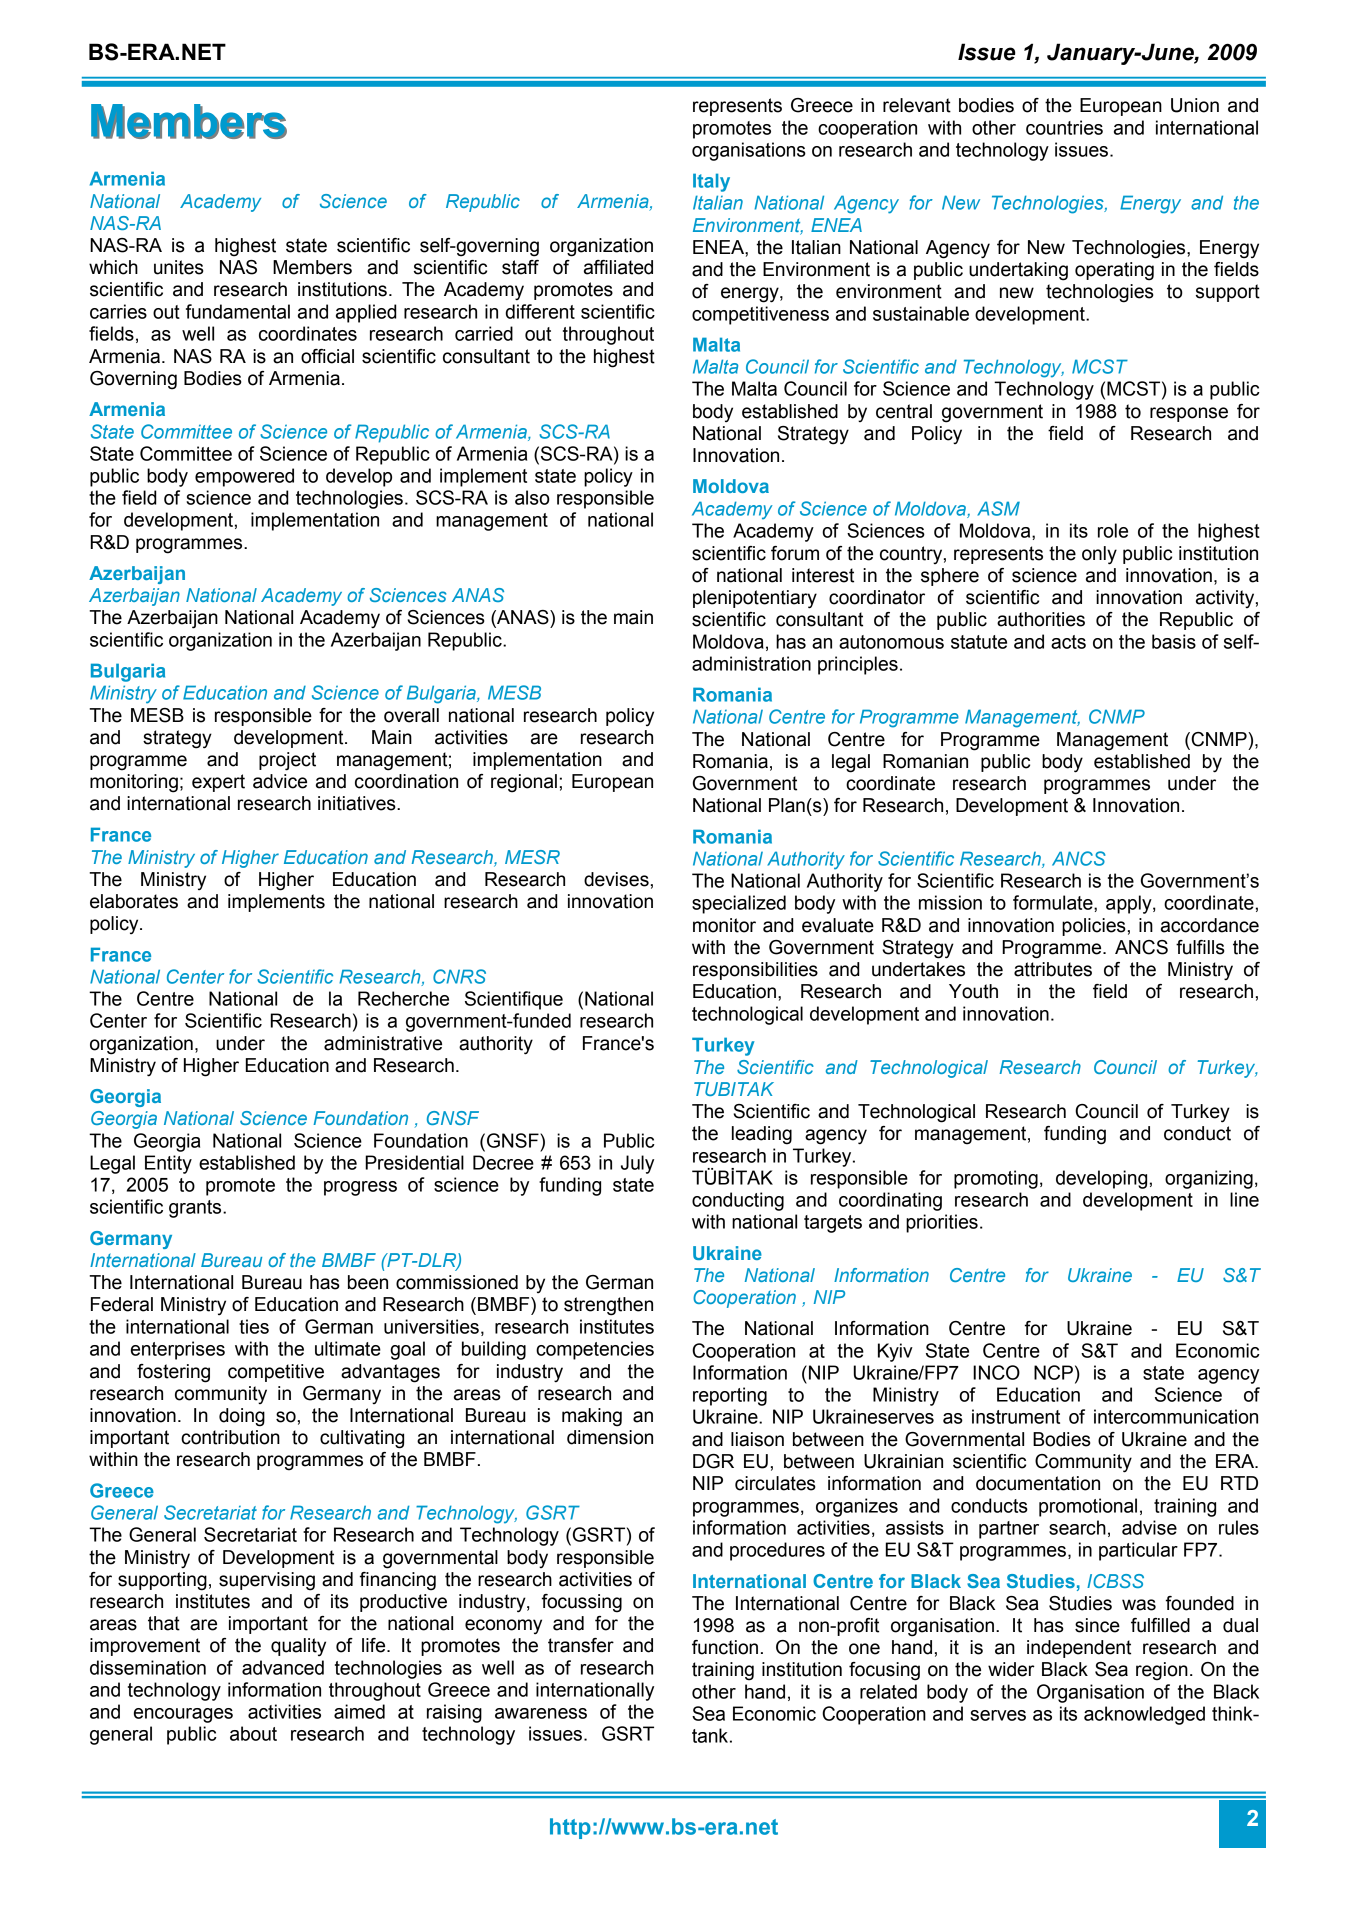 The width and height of the image is (1347, 1906). Describe the element at coordinates (134, 901) in the image. I see `elaborates` at that location.
